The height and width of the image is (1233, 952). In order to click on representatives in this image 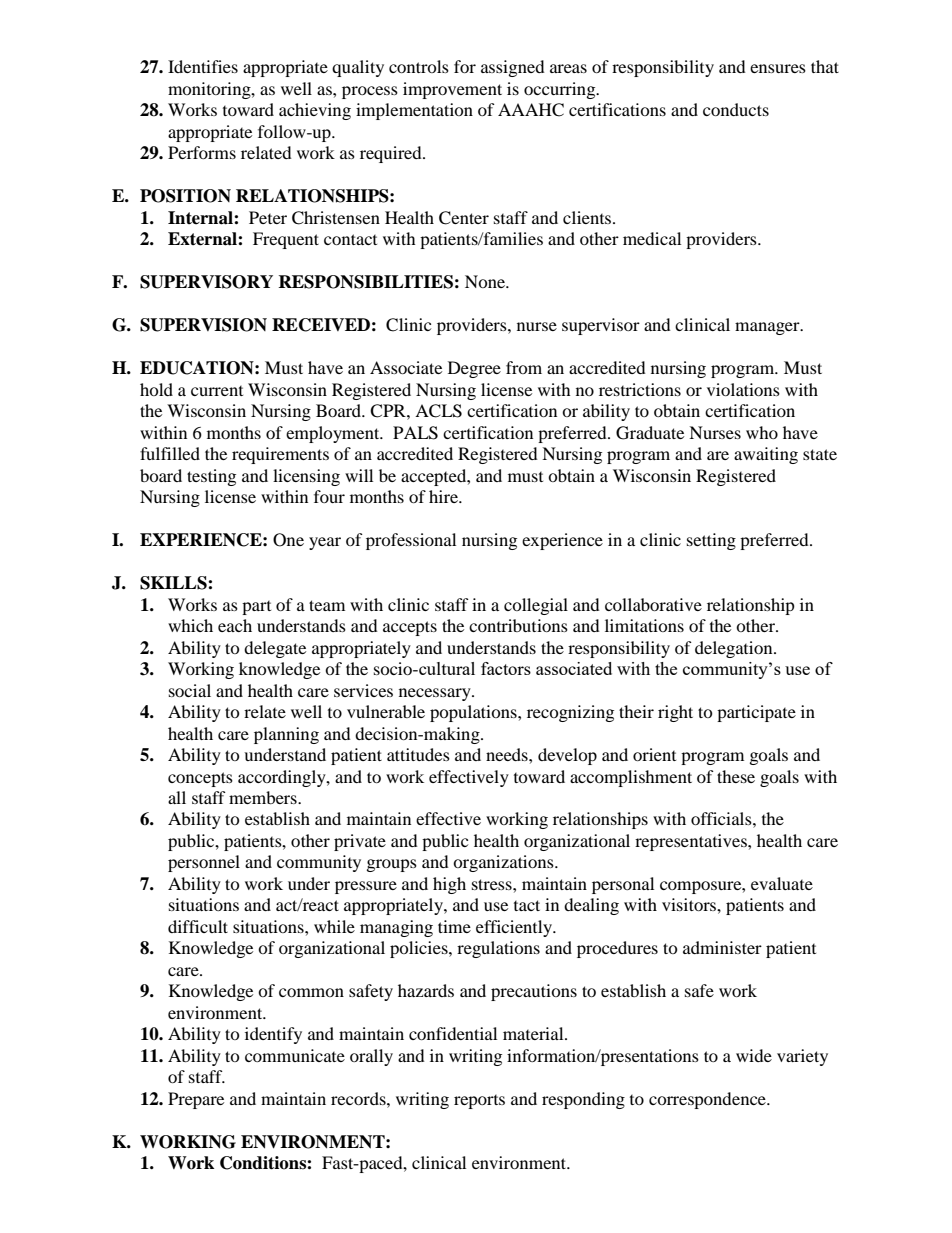, I will do `click(692, 842)`.
